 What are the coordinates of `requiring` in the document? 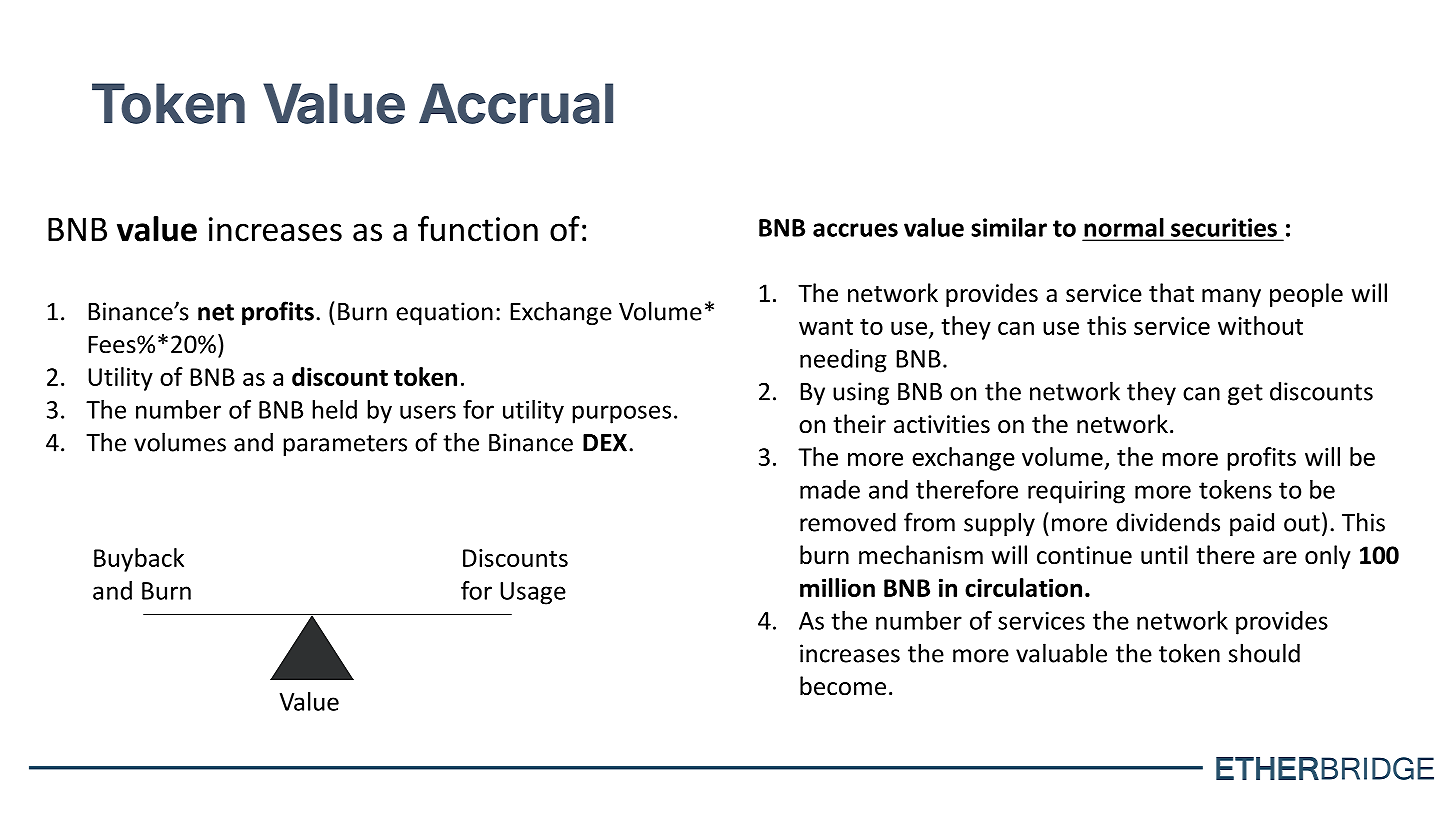 It's located at (1076, 492).
